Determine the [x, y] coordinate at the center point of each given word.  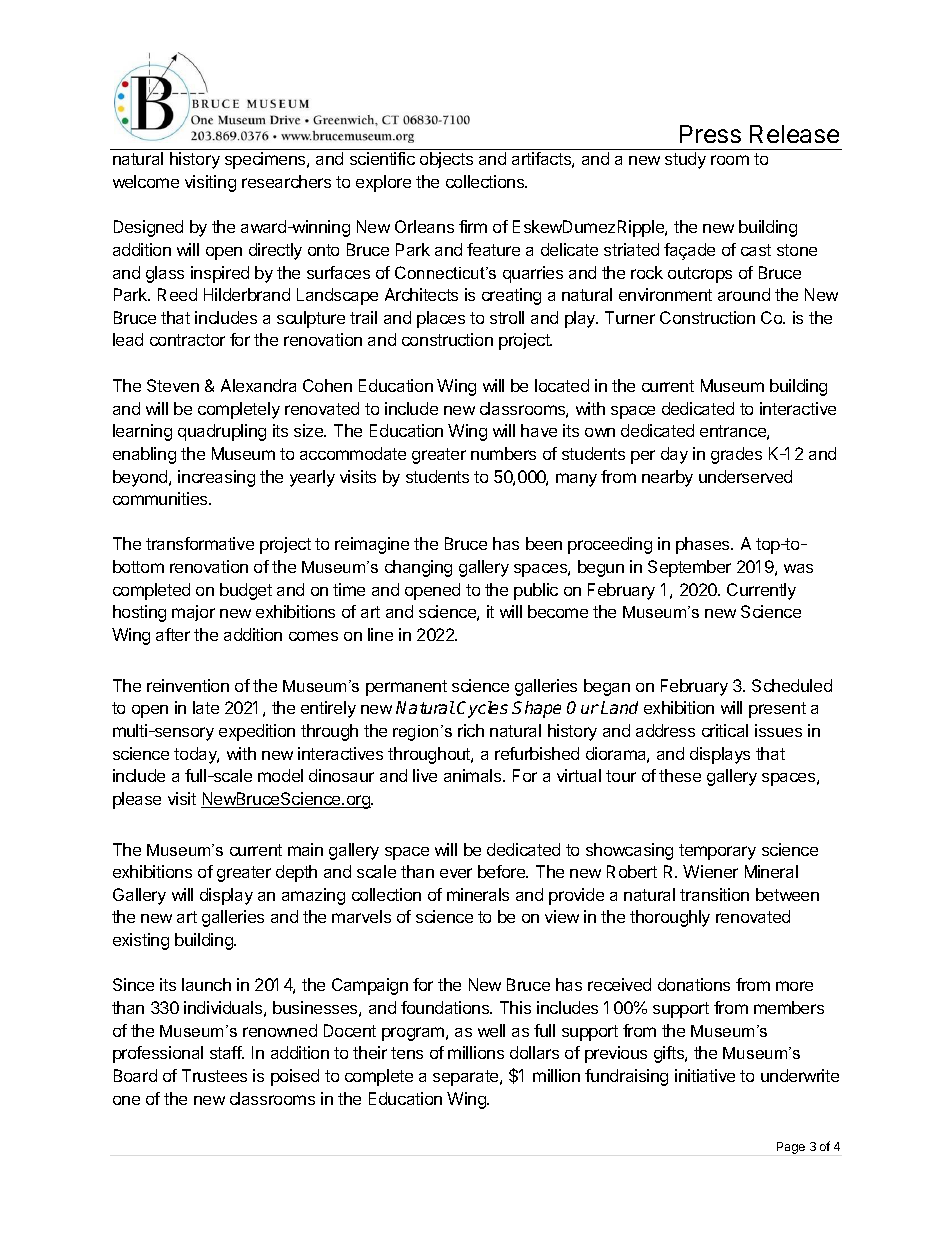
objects [446, 160]
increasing [216, 478]
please [137, 800]
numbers [503, 453]
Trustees [214, 1075]
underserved [745, 476]
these [680, 775]
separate [467, 1078]
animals [474, 775]
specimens [266, 160]
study [685, 160]
